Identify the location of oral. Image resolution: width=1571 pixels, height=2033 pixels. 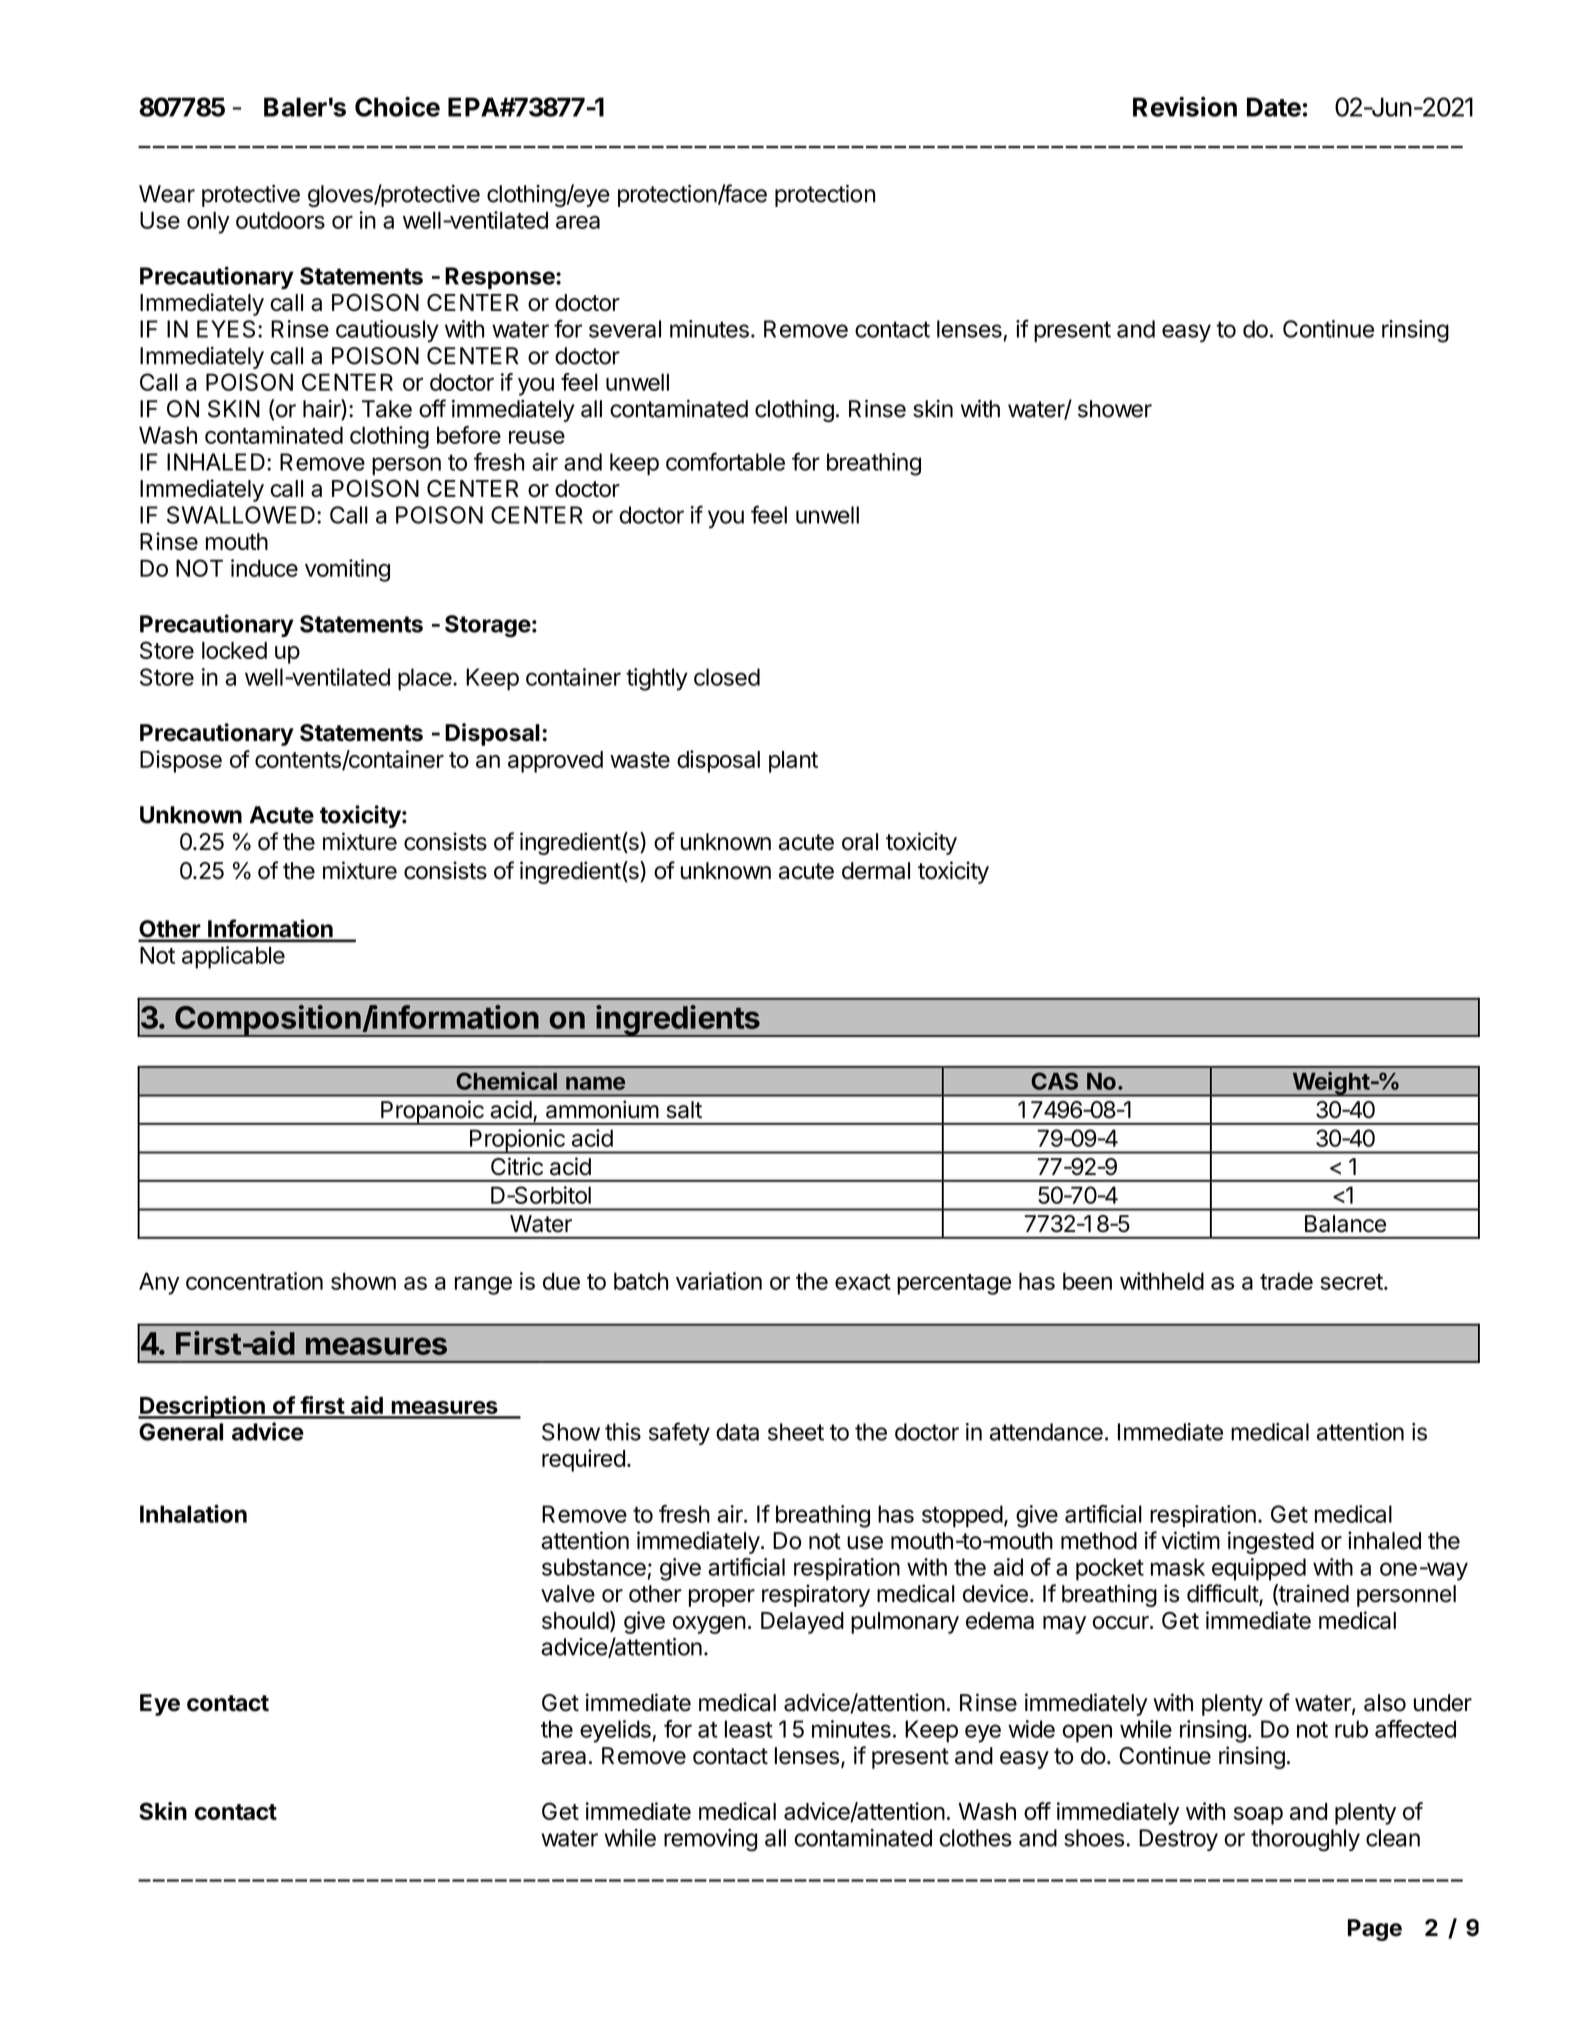
(860, 842).
